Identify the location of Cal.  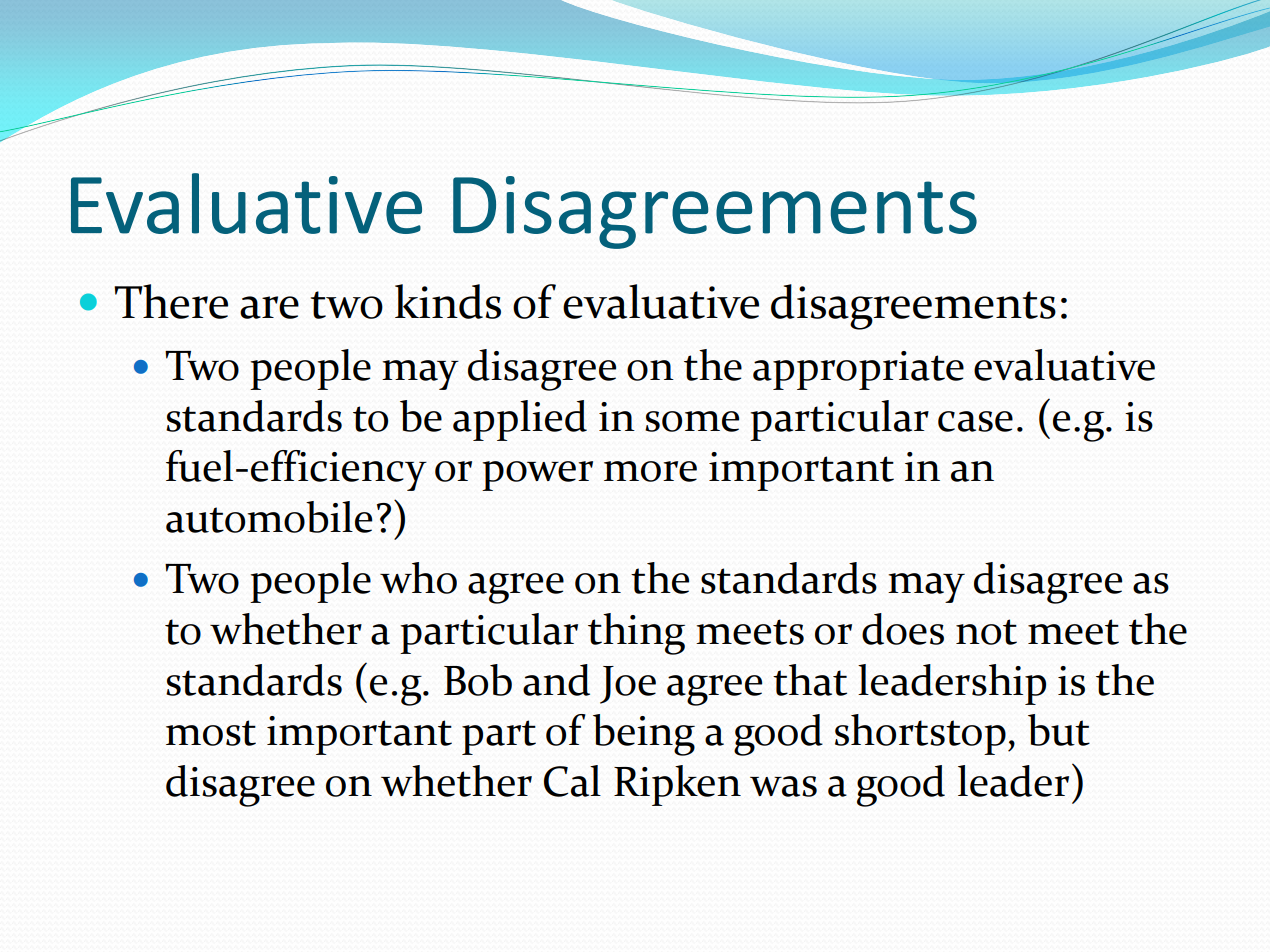
(572, 781).
